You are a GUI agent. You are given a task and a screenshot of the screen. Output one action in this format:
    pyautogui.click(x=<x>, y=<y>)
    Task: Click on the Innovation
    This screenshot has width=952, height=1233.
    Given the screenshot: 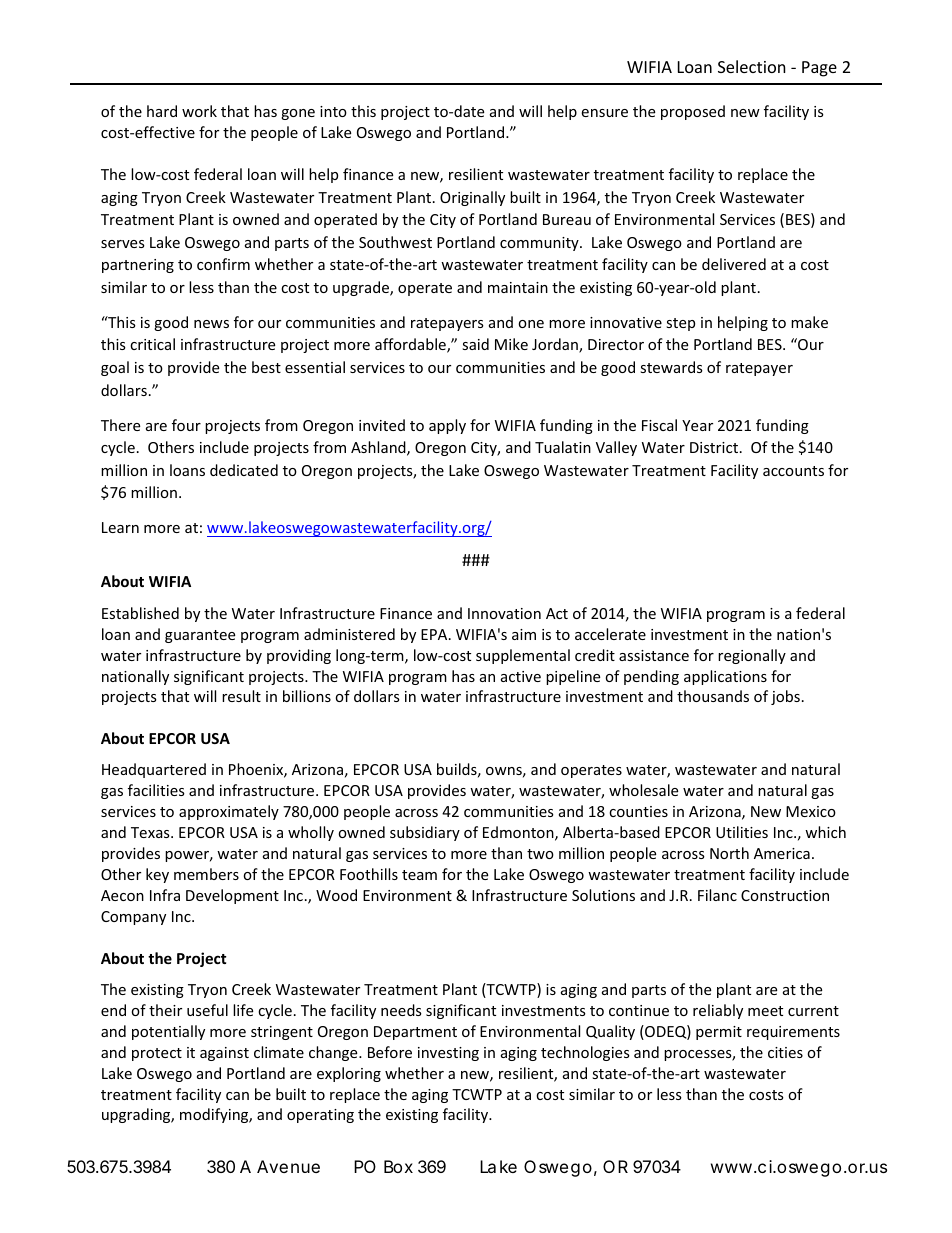 What is the action you would take?
    pyautogui.click(x=504, y=613)
